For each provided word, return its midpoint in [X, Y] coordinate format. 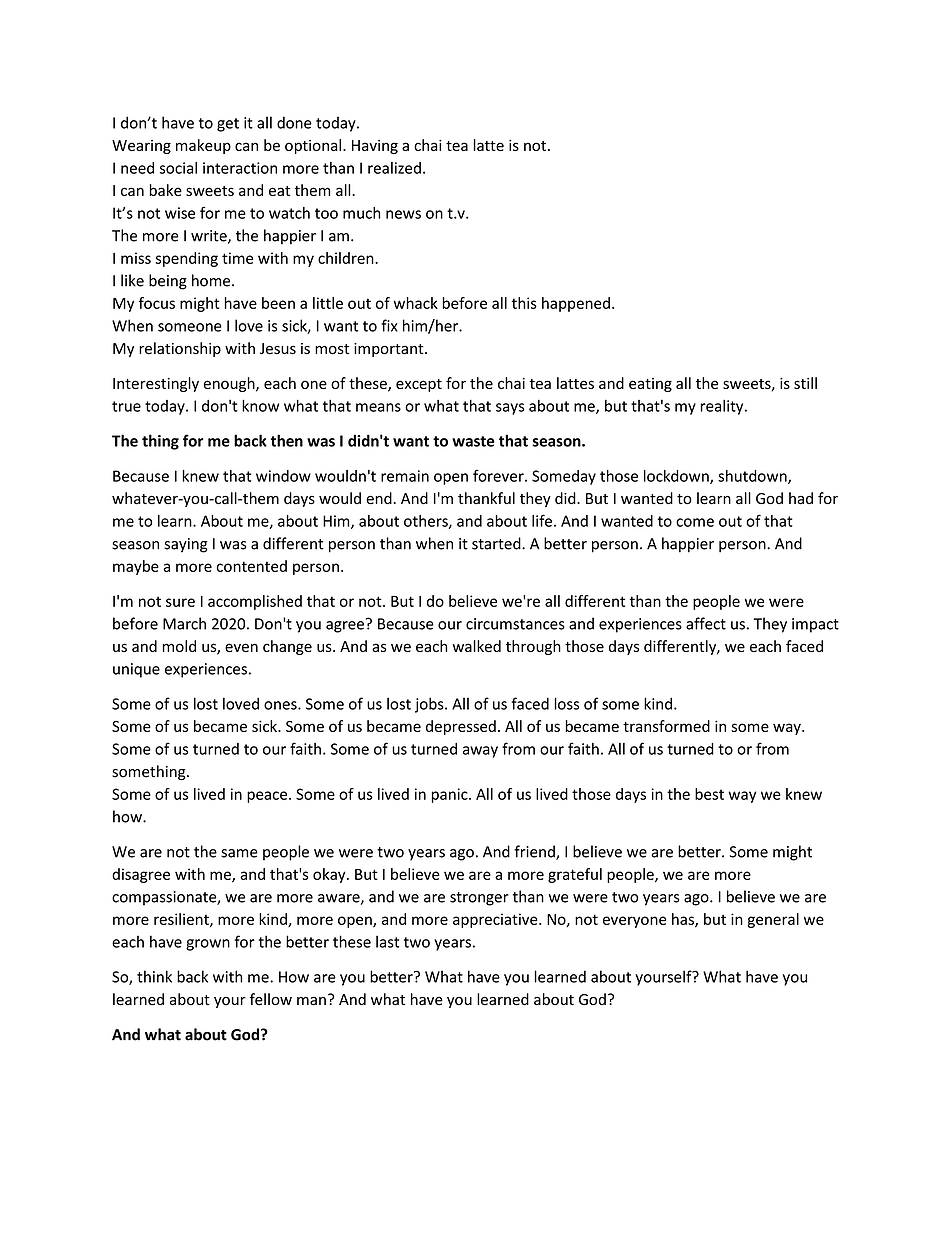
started [497, 543]
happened [576, 304]
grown [208, 945]
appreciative [496, 920]
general [773, 920]
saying [186, 545]
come [695, 522]
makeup [203, 146]
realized [394, 168]
